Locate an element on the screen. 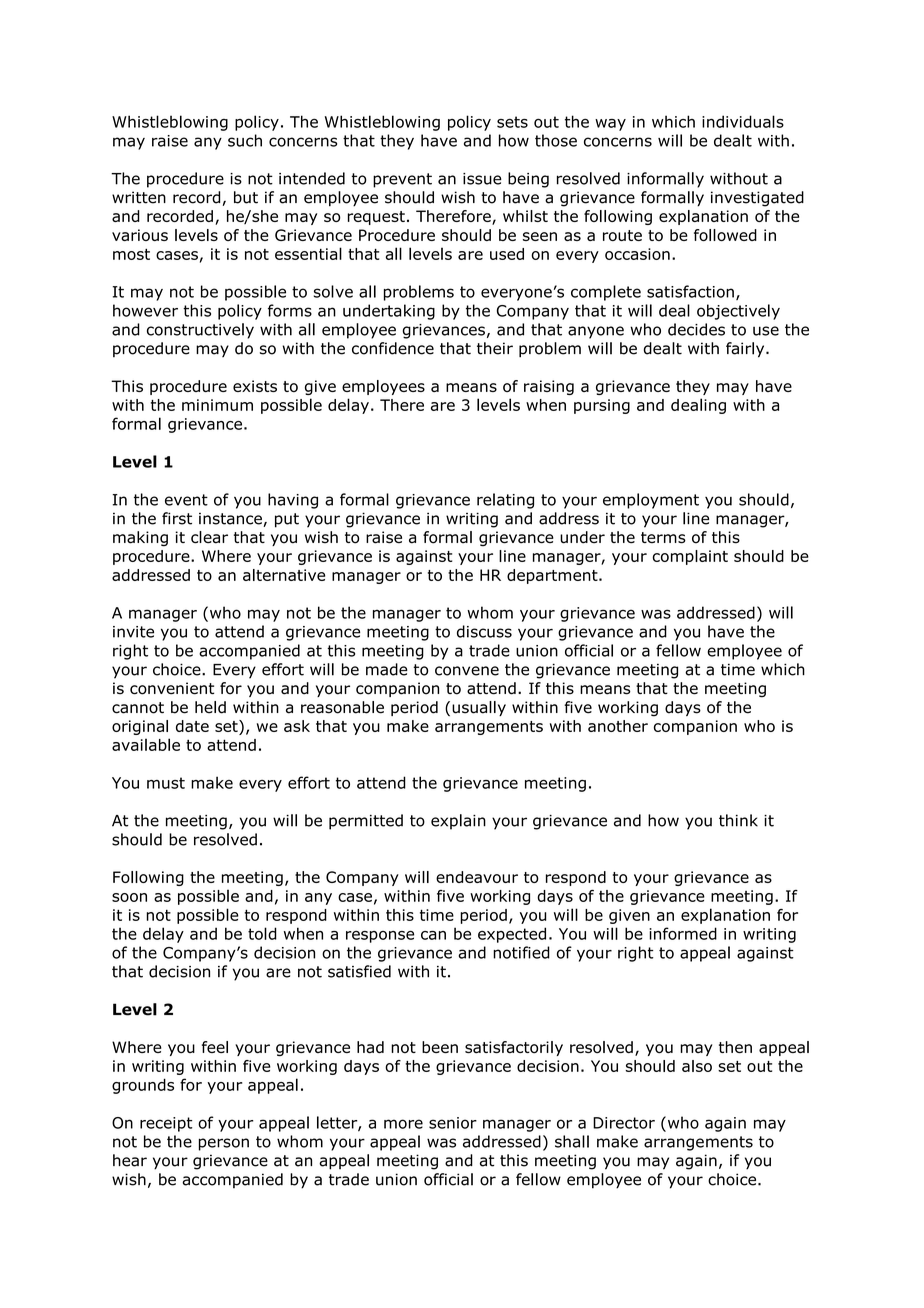 The height and width of the screenshot is (1308, 924). explain is located at coordinates (458, 822).
